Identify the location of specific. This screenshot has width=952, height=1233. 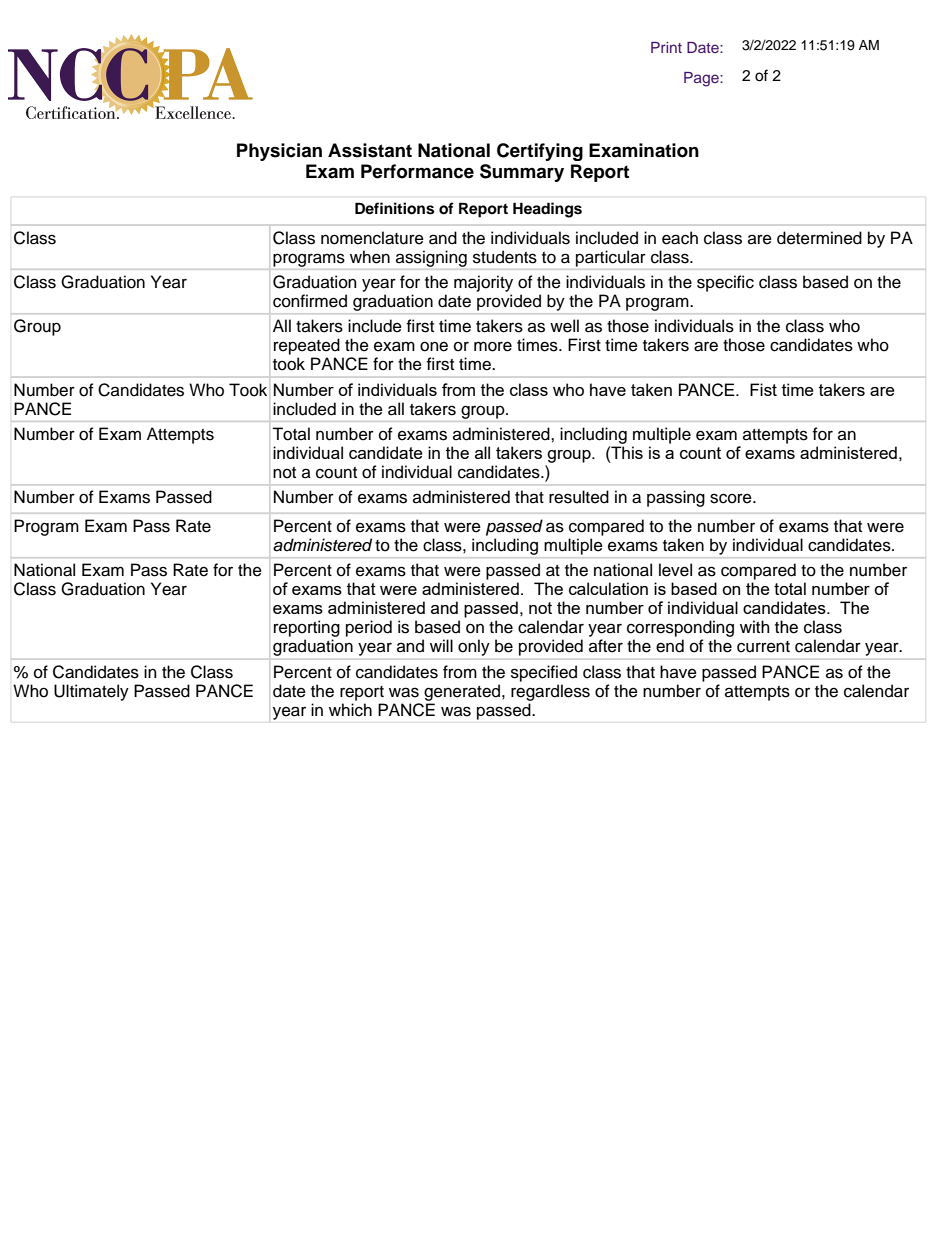
(725, 283).
